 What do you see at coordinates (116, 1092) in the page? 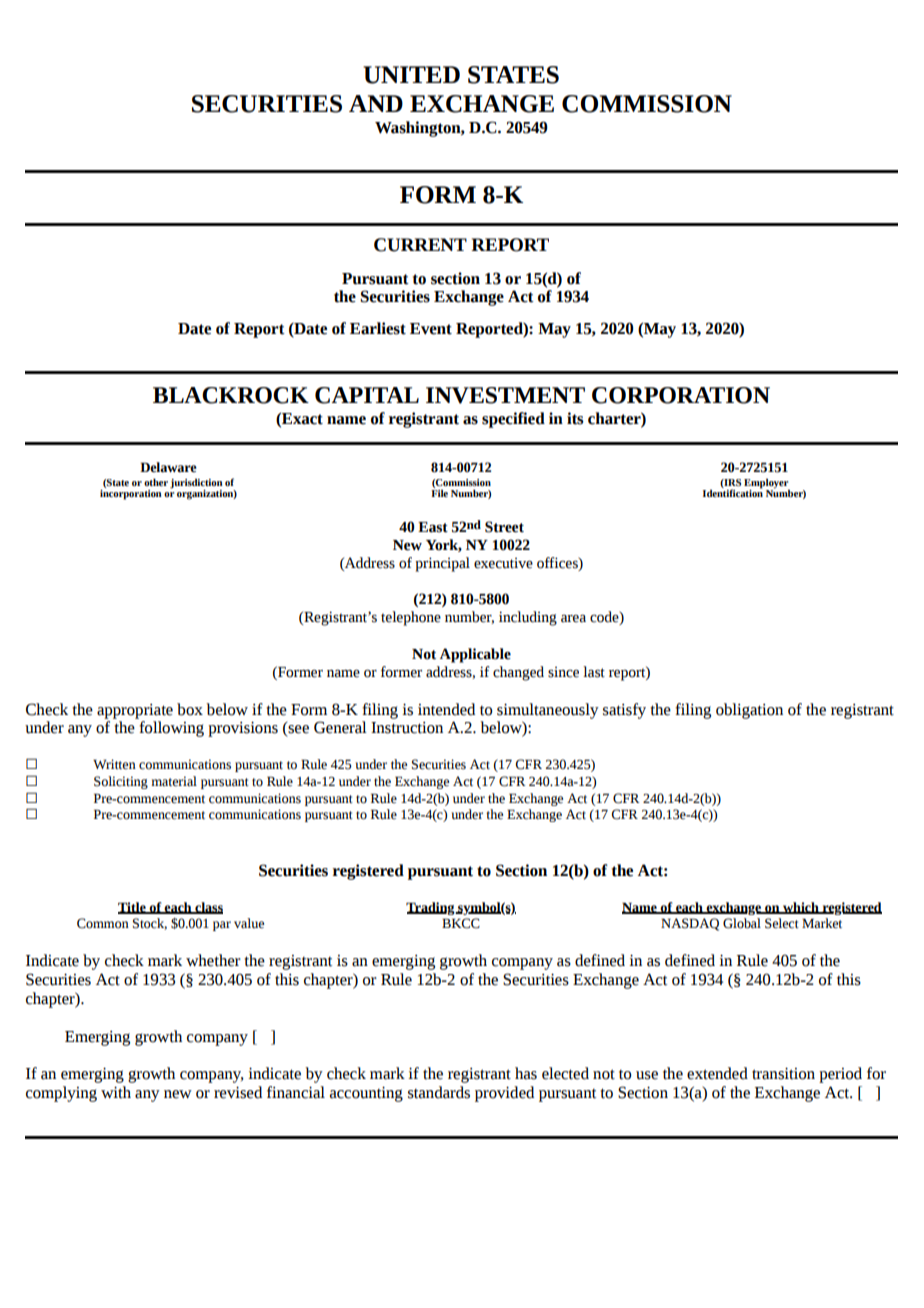
I see `with` at bounding box center [116, 1092].
